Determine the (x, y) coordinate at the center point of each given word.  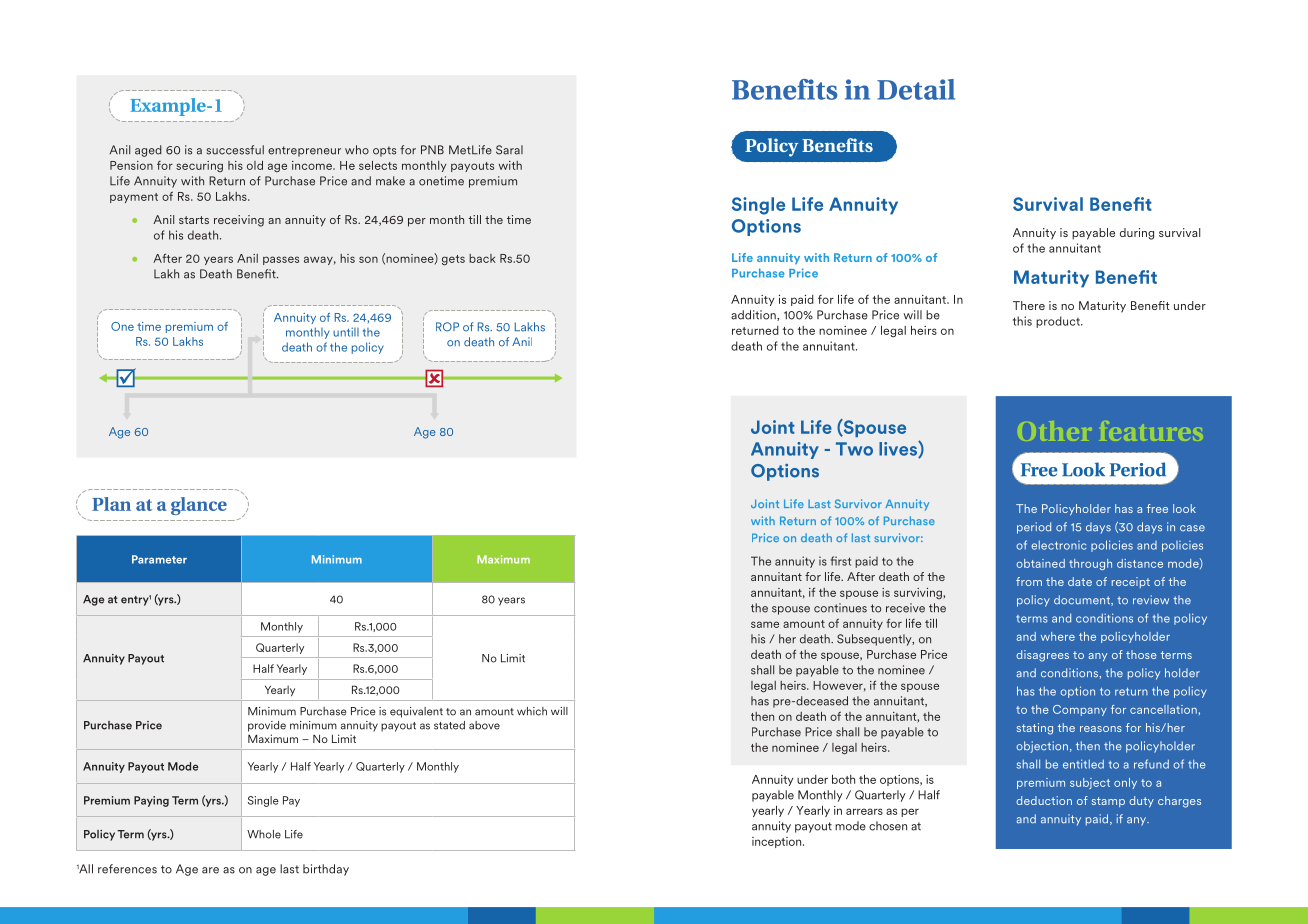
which (532, 711)
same (765, 624)
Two (854, 449)
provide (267, 726)
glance (199, 506)
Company (1080, 710)
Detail (916, 89)
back (482, 258)
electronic (1058, 545)
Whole (264, 834)
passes (281, 260)
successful (235, 150)
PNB (432, 150)
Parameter (159, 559)
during (1137, 234)
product (1059, 322)
